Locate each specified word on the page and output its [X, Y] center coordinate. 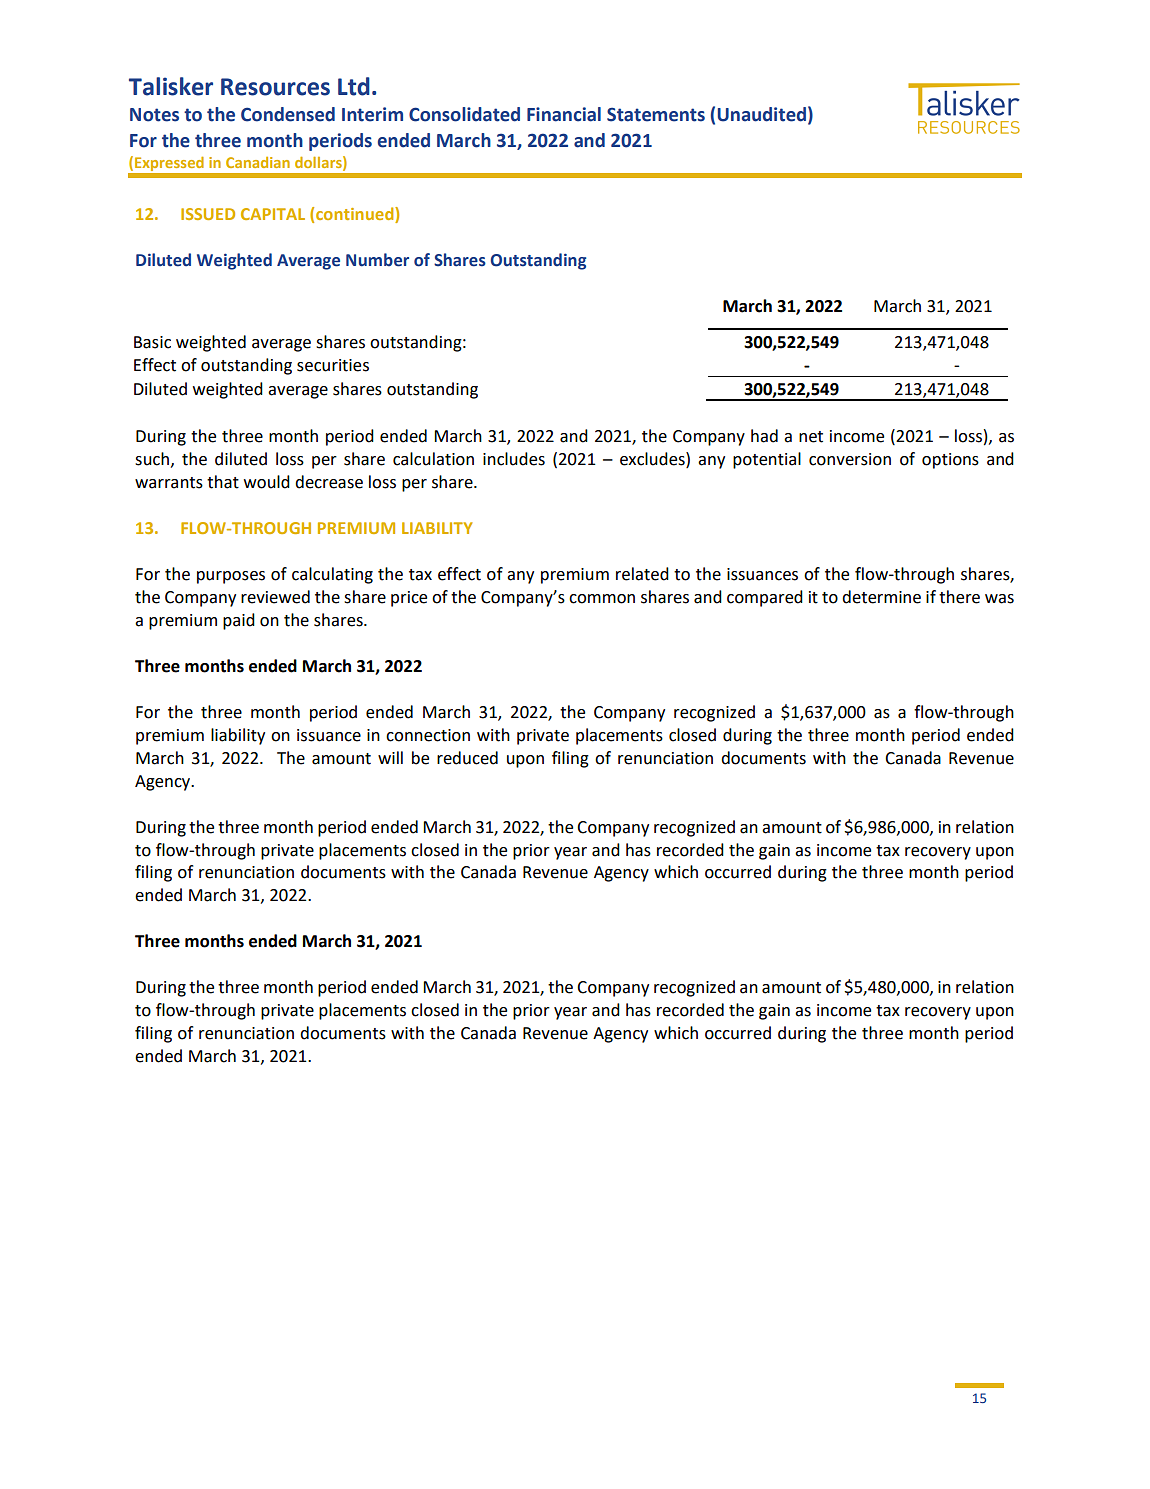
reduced [467, 758]
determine [881, 597]
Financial [564, 114]
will [390, 757]
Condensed [288, 114]
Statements [656, 114]
